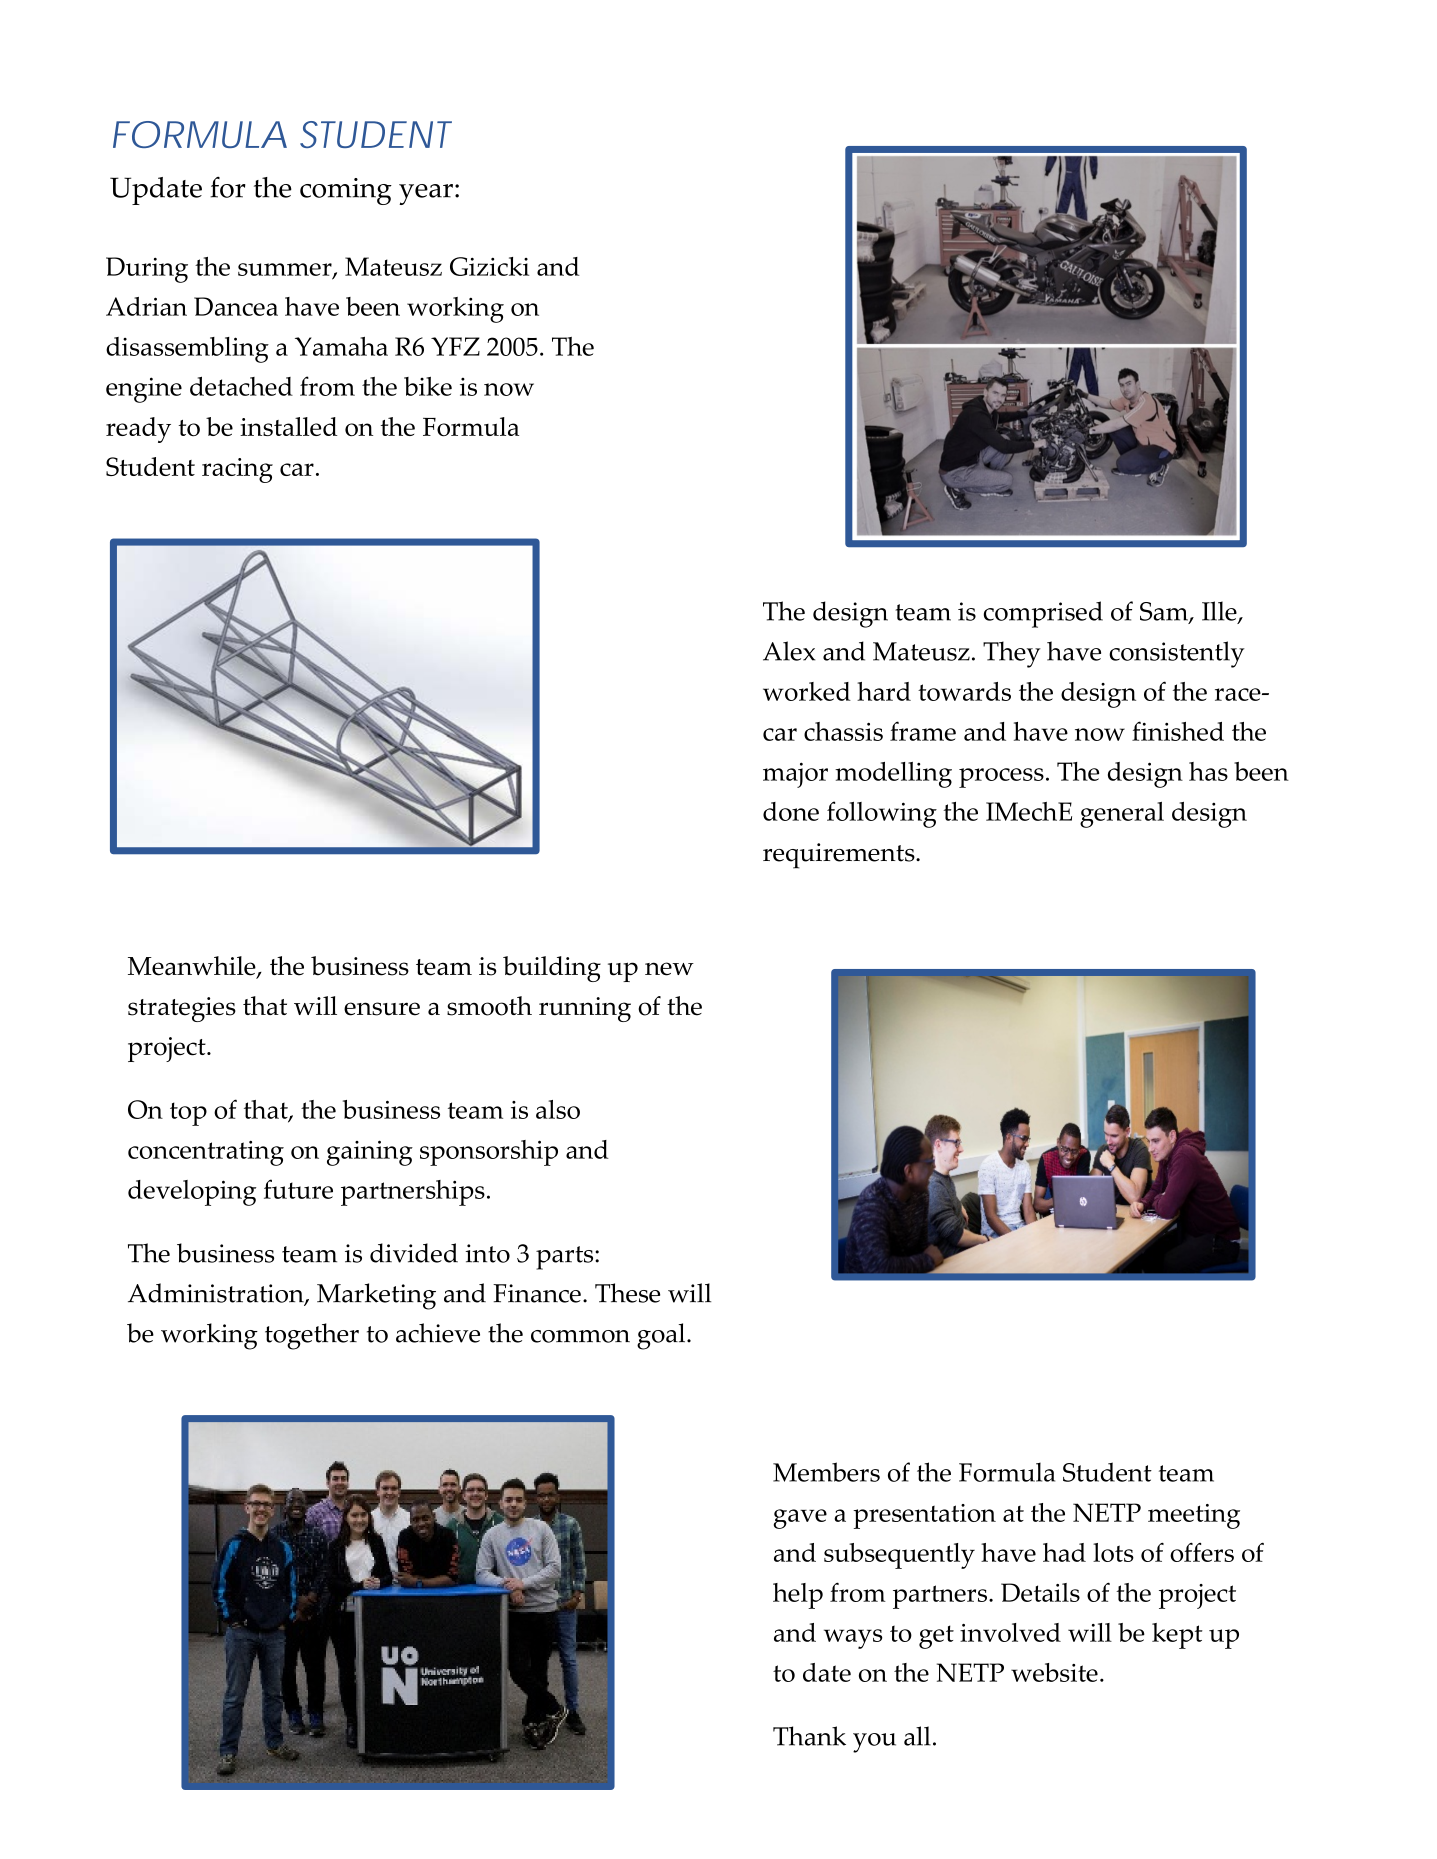 The width and height of the document is (1437, 1859). I want to click on worked, so click(807, 691).
